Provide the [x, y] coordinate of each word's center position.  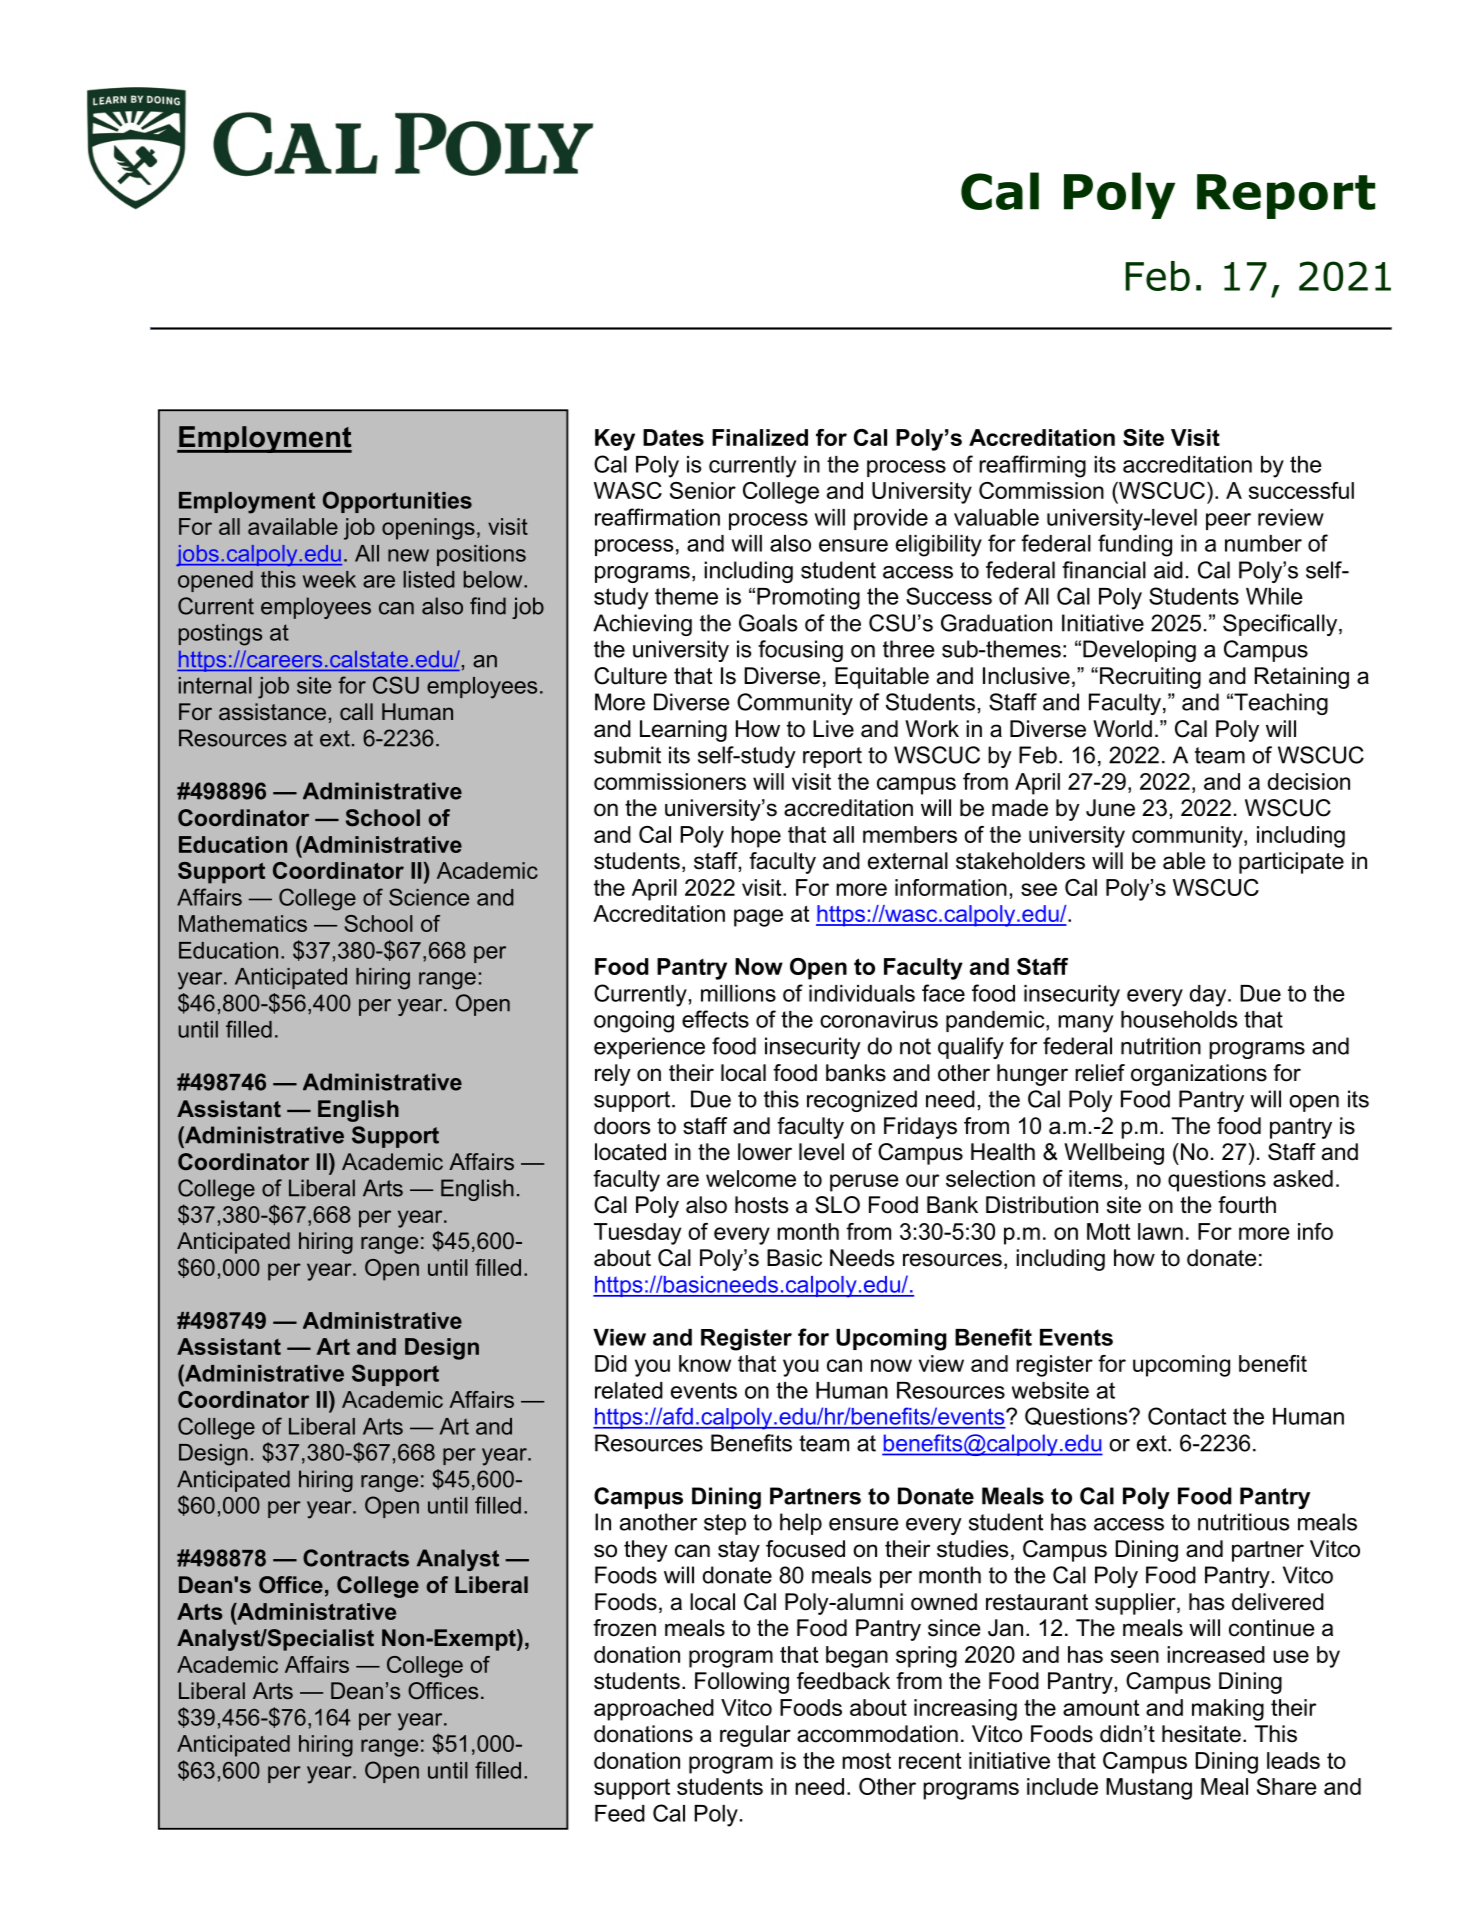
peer [1228, 521]
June [1110, 808]
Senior [703, 490]
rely [613, 1075]
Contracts [356, 1558]
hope [756, 837]
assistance [272, 711]
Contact [1187, 1416]
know [705, 1363]
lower [765, 1152]
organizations [1199, 1075]
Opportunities [397, 502]
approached [654, 1710]
